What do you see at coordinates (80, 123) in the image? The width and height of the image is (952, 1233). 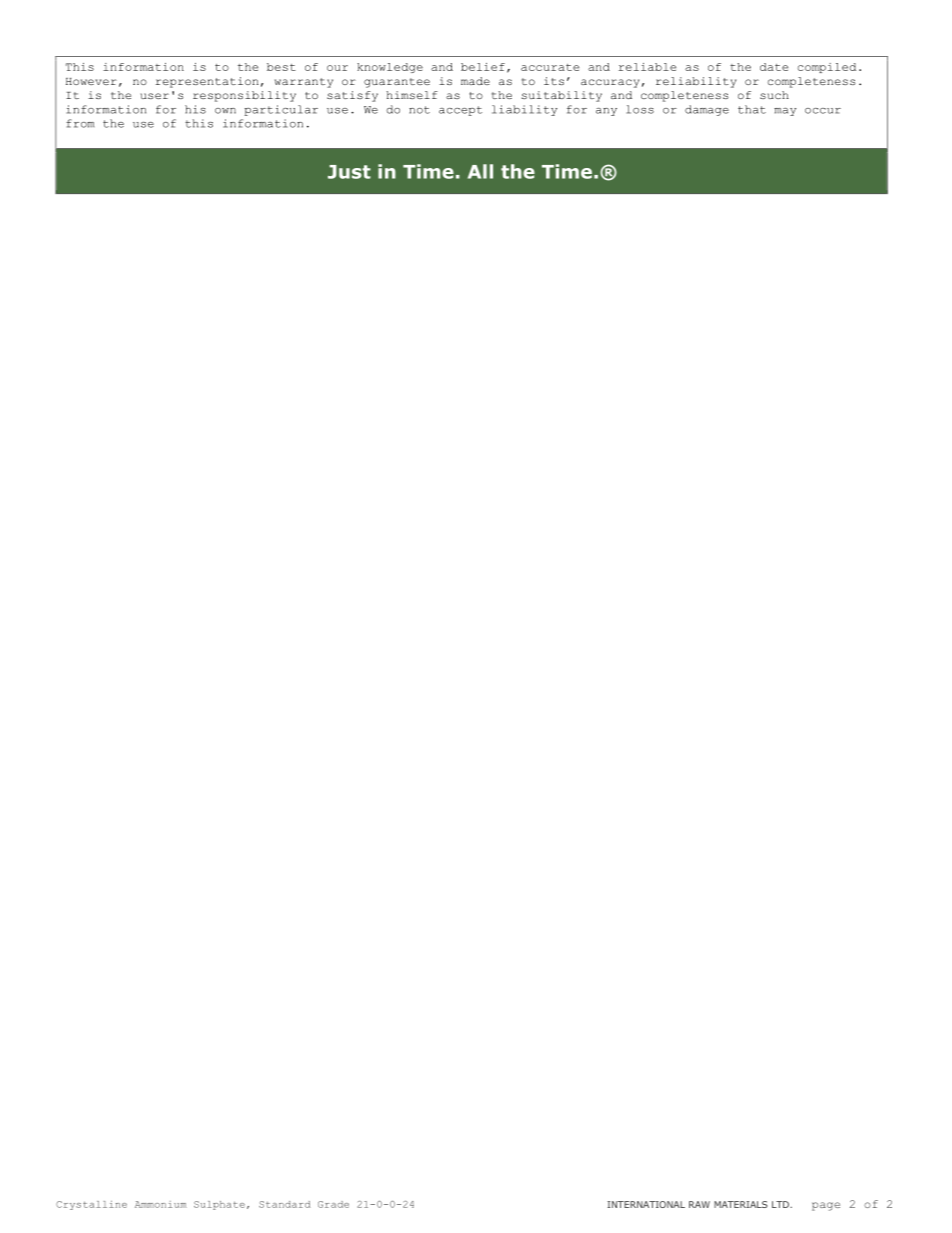 I see `from` at bounding box center [80, 123].
